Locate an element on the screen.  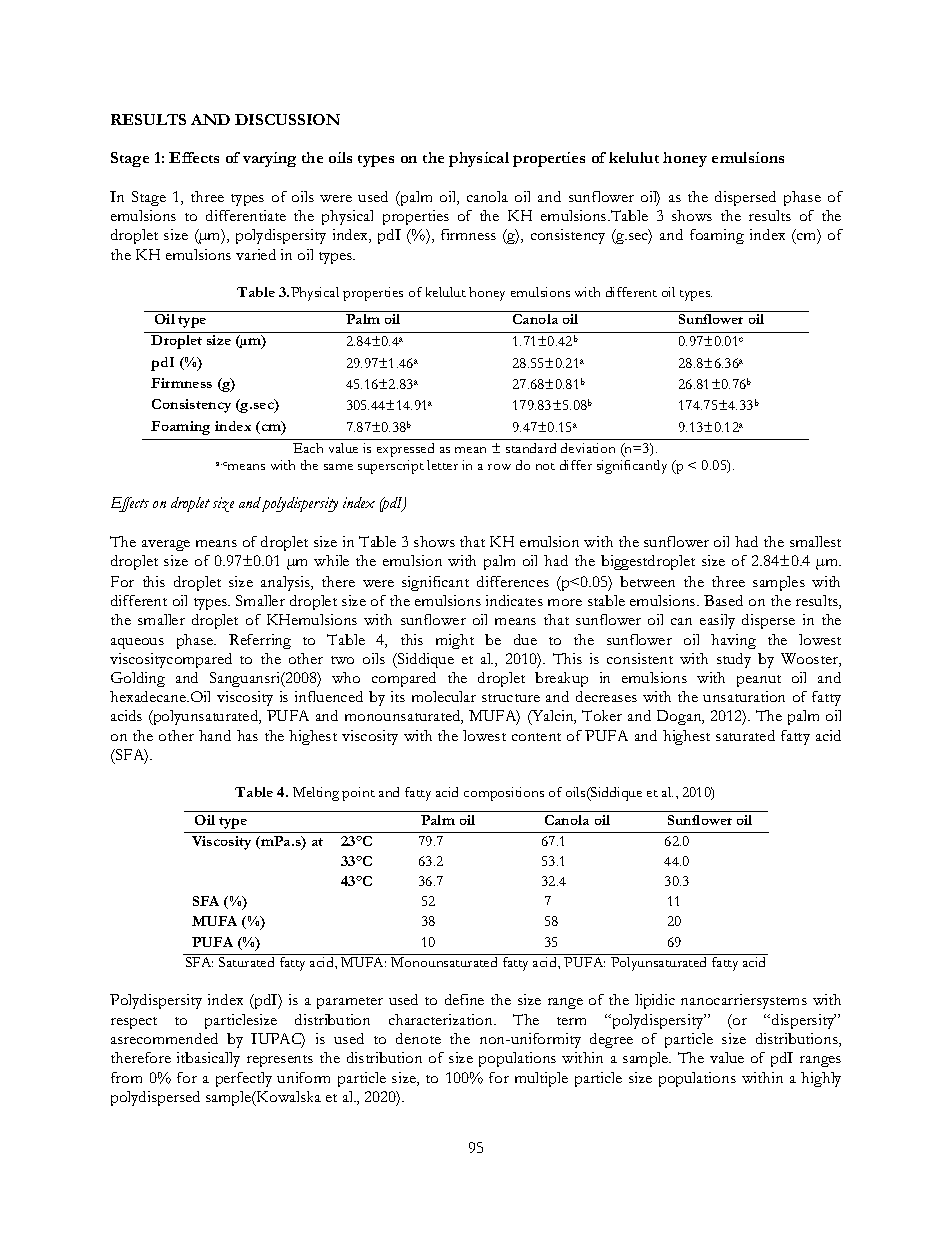
Each is located at coordinates (308, 448).
